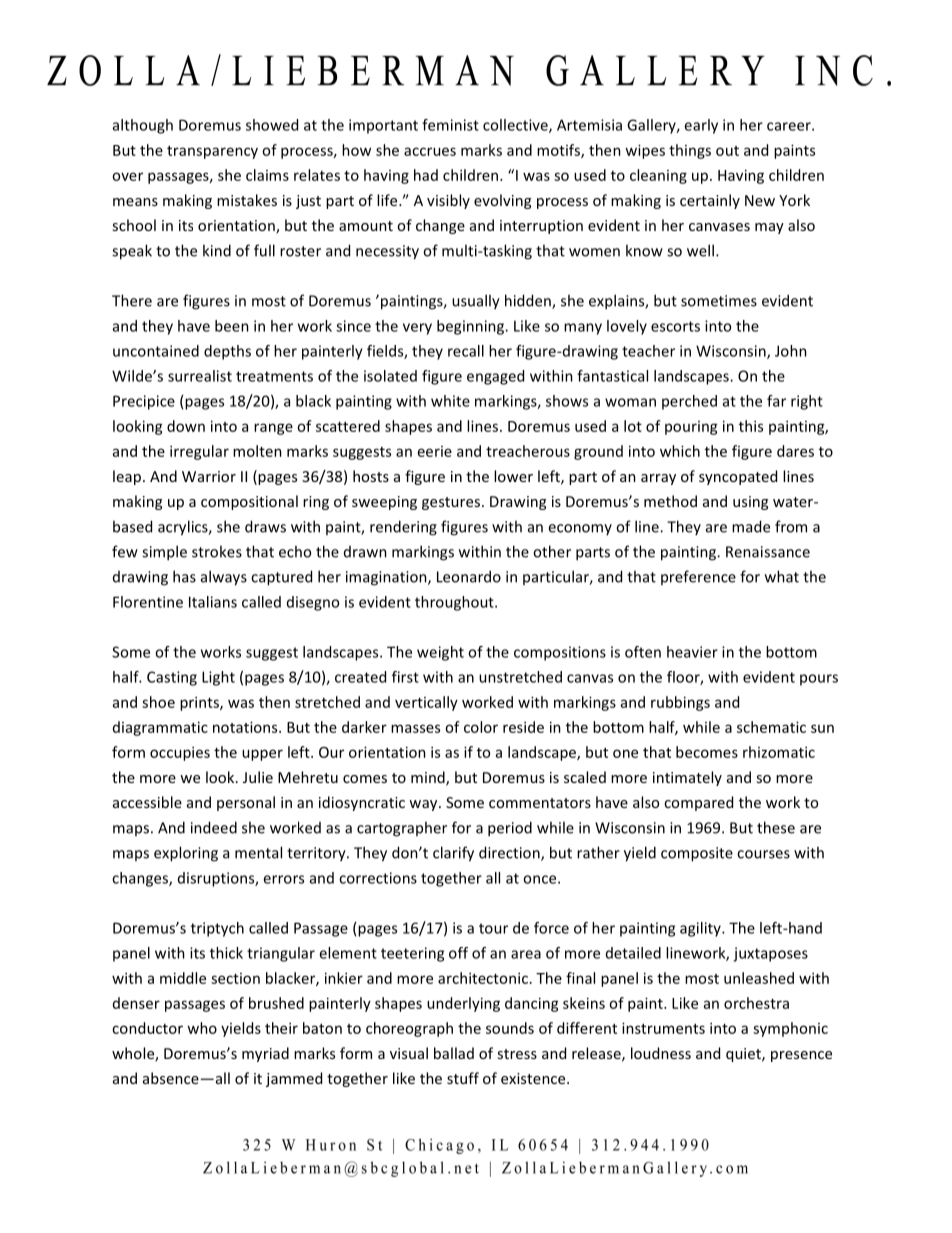 This screenshot has height=1233, width=952. I want to click on transparency, so click(212, 152).
